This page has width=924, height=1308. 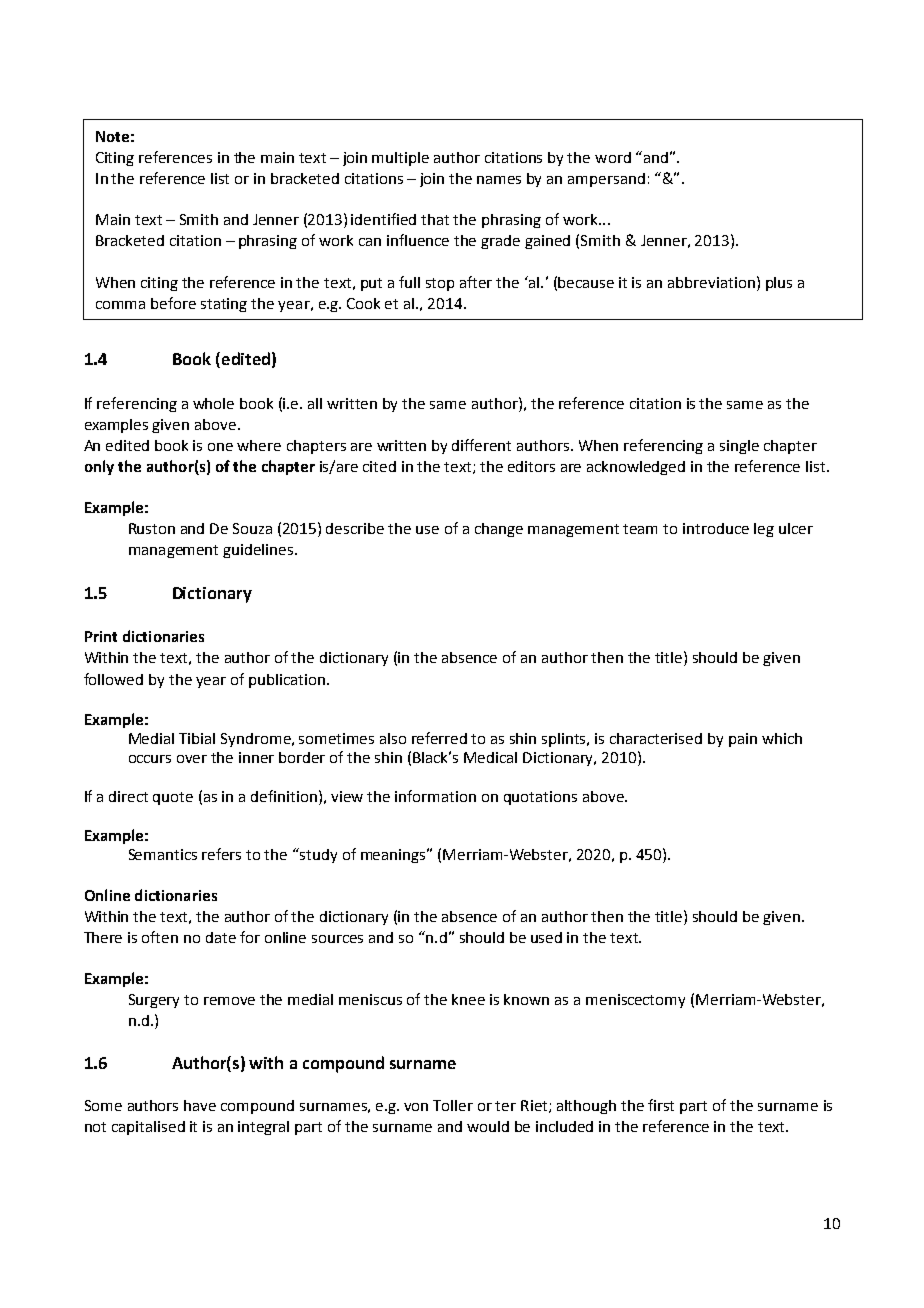 I want to click on that, so click(x=435, y=219).
